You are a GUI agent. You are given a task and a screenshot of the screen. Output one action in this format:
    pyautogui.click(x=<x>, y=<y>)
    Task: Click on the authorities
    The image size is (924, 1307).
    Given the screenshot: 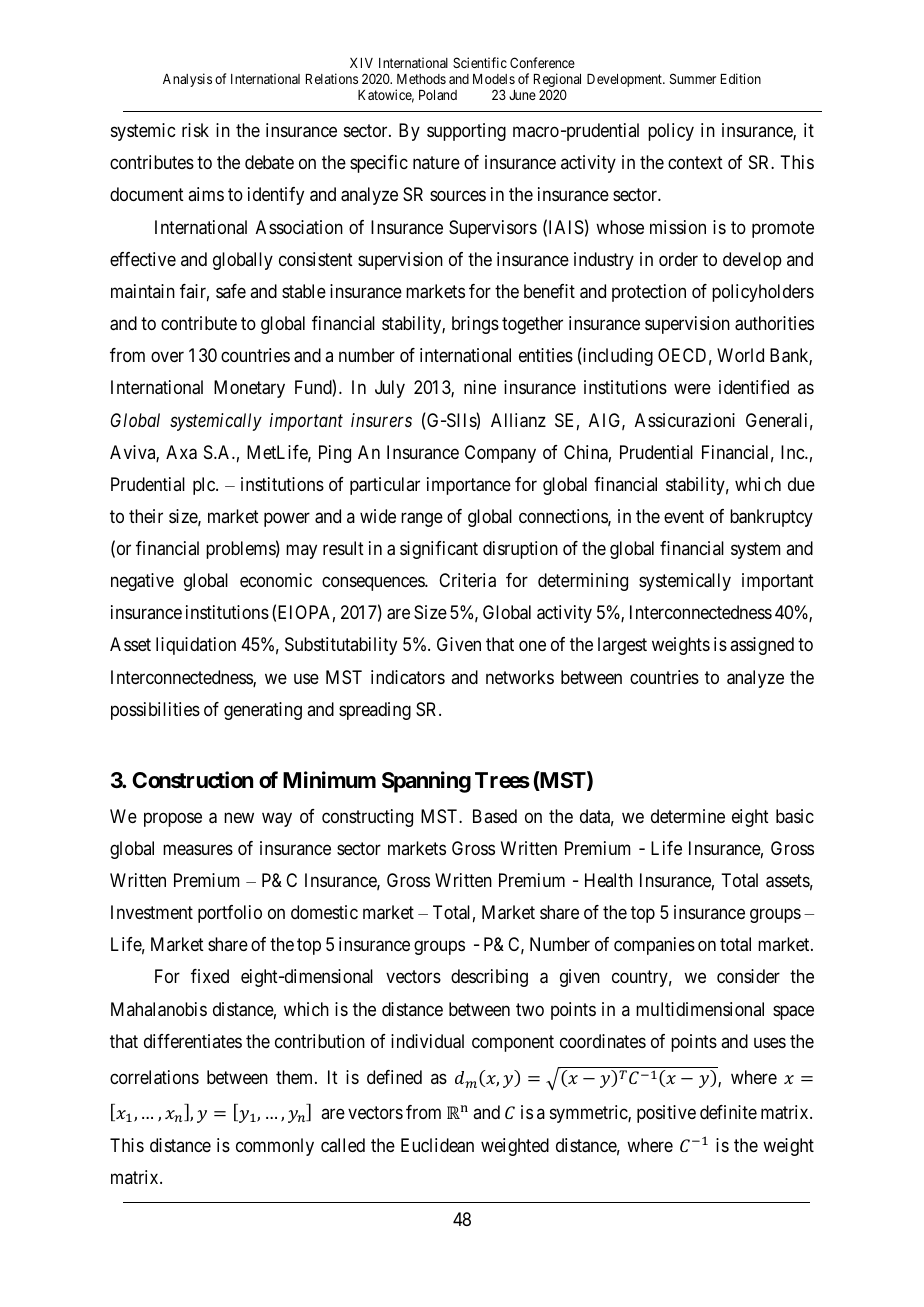 What is the action you would take?
    pyautogui.click(x=774, y=323)
